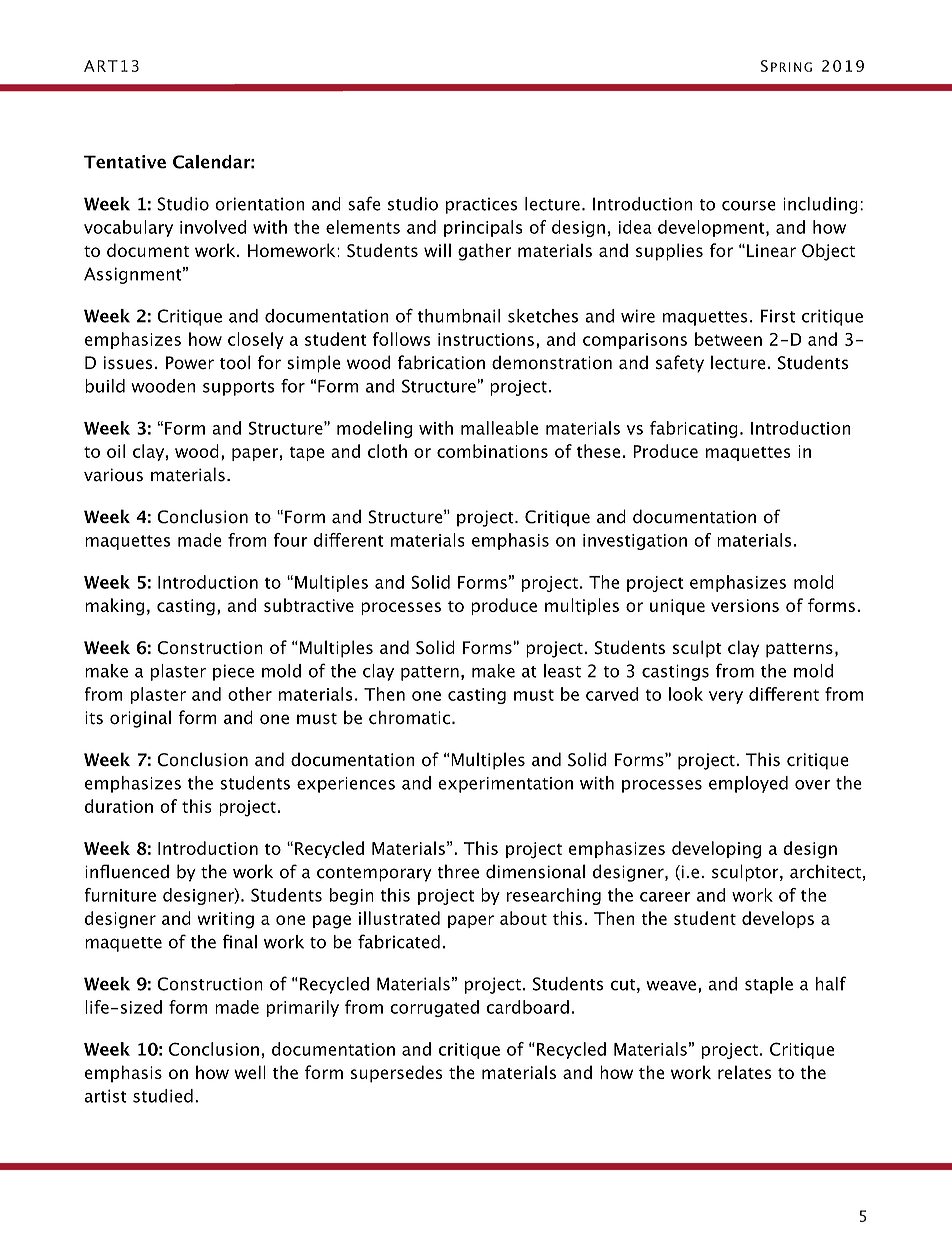  I want to click on course, so click(749, 206).
